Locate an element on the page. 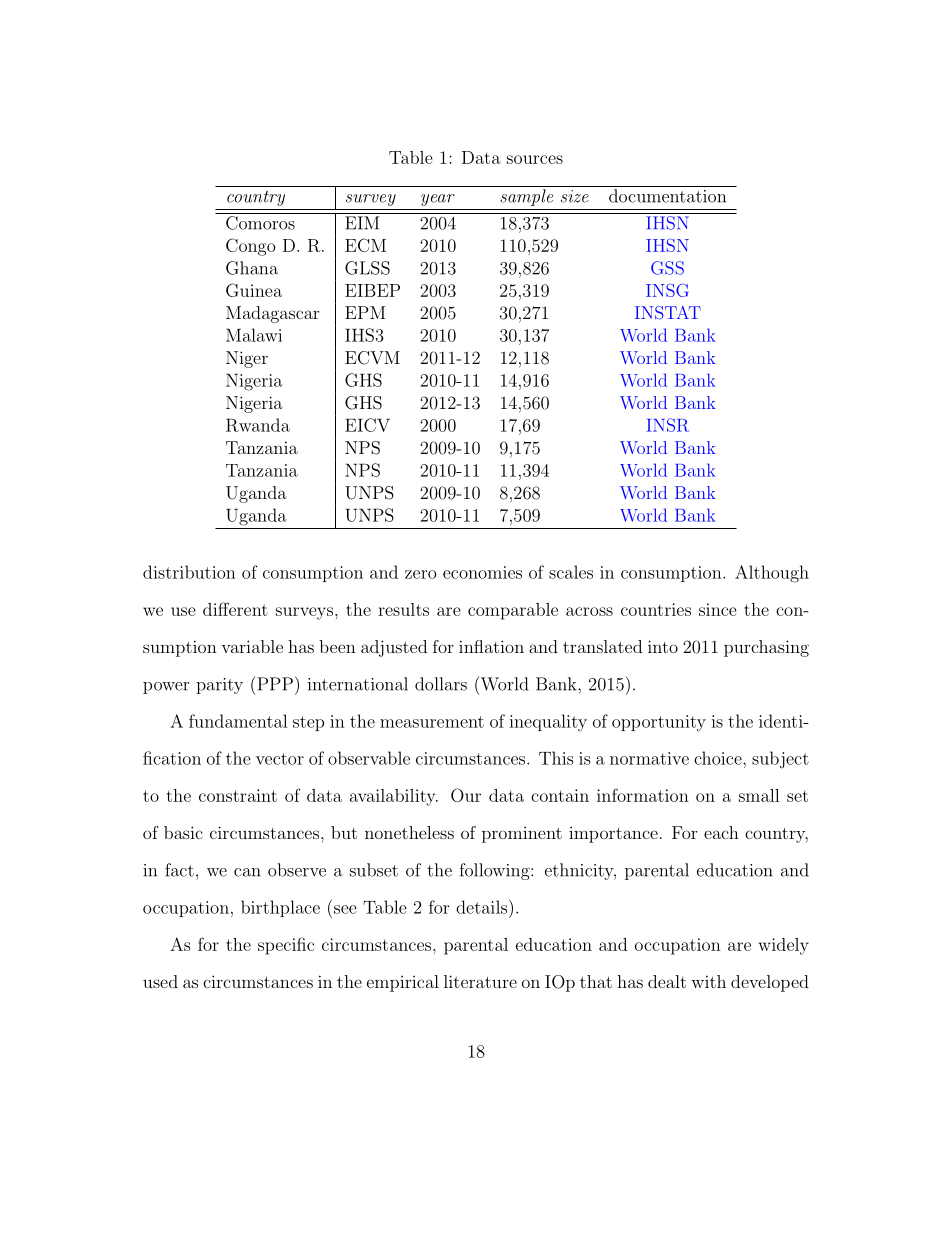 The image size is (952, 1233). literature is located at coordinates (480, 981).
